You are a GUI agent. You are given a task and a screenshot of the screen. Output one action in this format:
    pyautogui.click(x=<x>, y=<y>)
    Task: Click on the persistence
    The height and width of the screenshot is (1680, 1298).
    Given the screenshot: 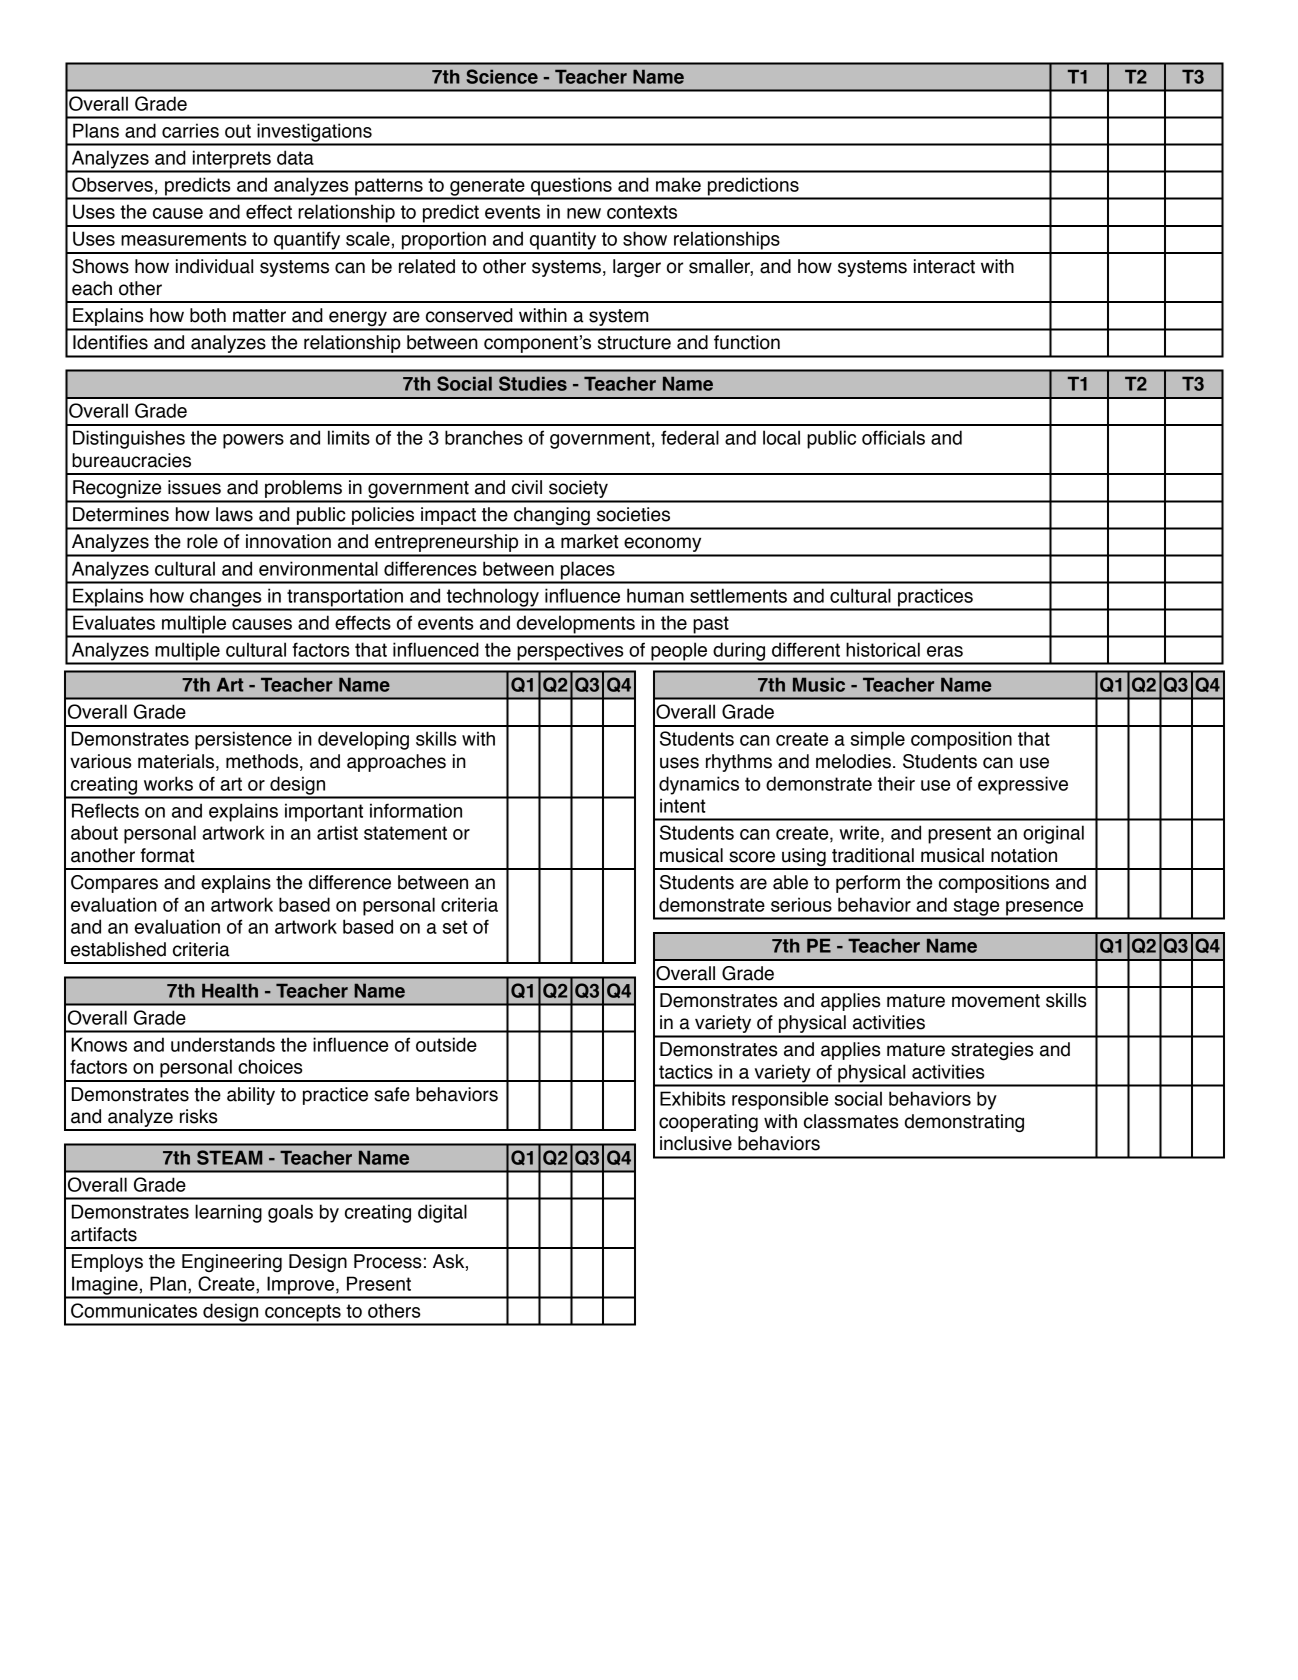 What is the action you would take?
    pyautogui.click(x=243, y=740)
